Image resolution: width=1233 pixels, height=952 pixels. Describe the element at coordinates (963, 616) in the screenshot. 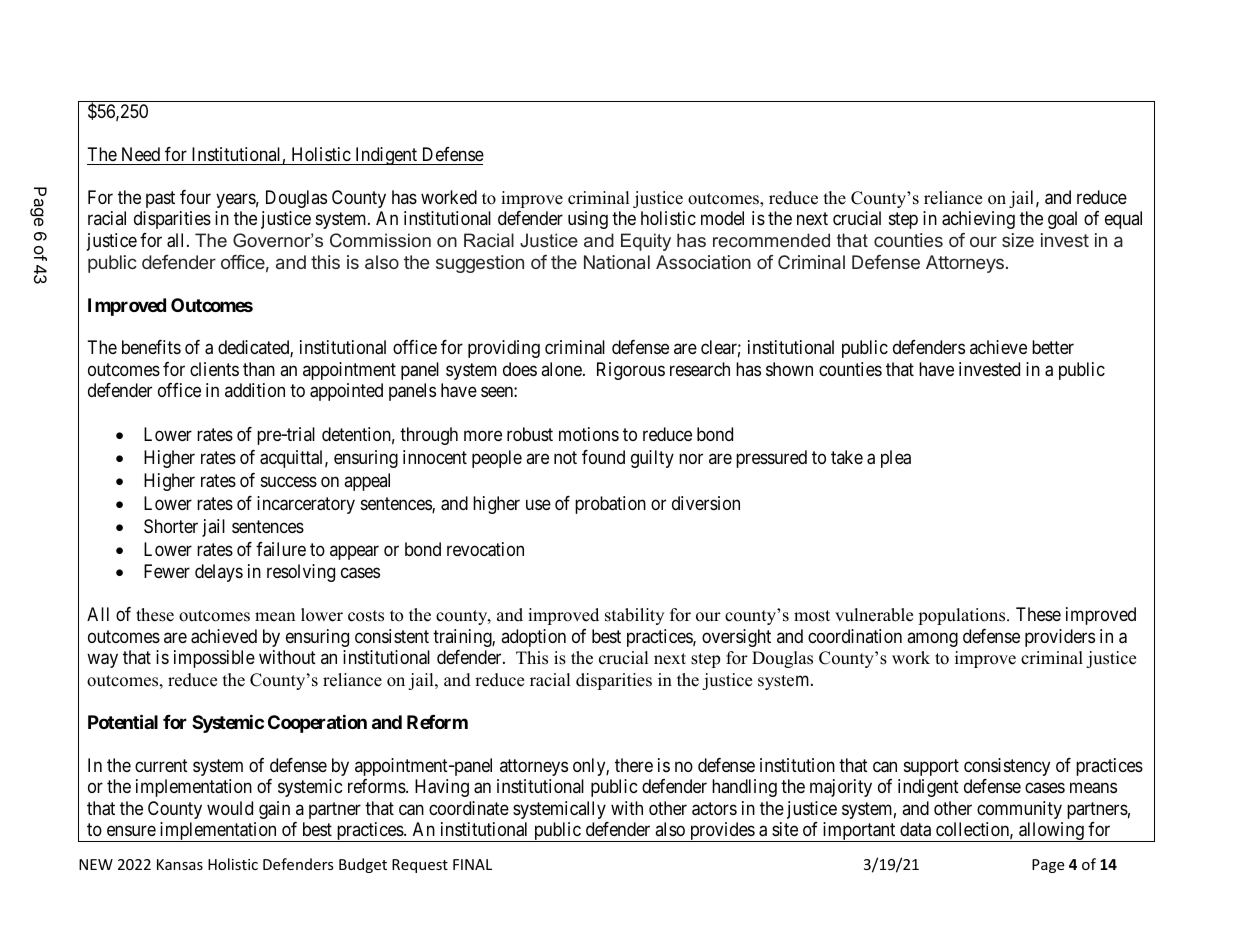

I see `populations` at that location.
